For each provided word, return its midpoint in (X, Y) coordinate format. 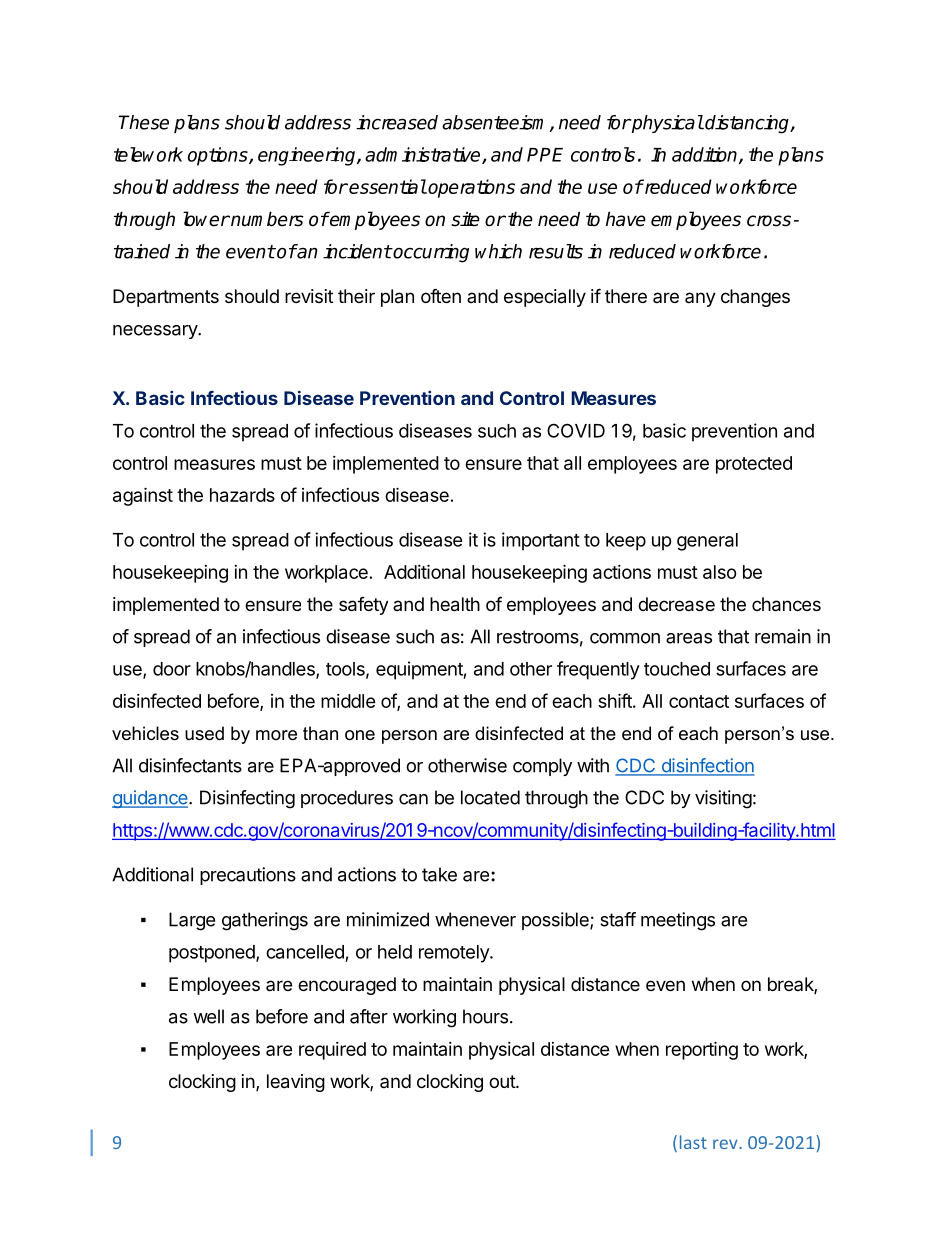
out (503, 1081)
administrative (424, 155)
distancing (747, 124)
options (219, 156)
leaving (296, 1083)
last (693, 1142)
